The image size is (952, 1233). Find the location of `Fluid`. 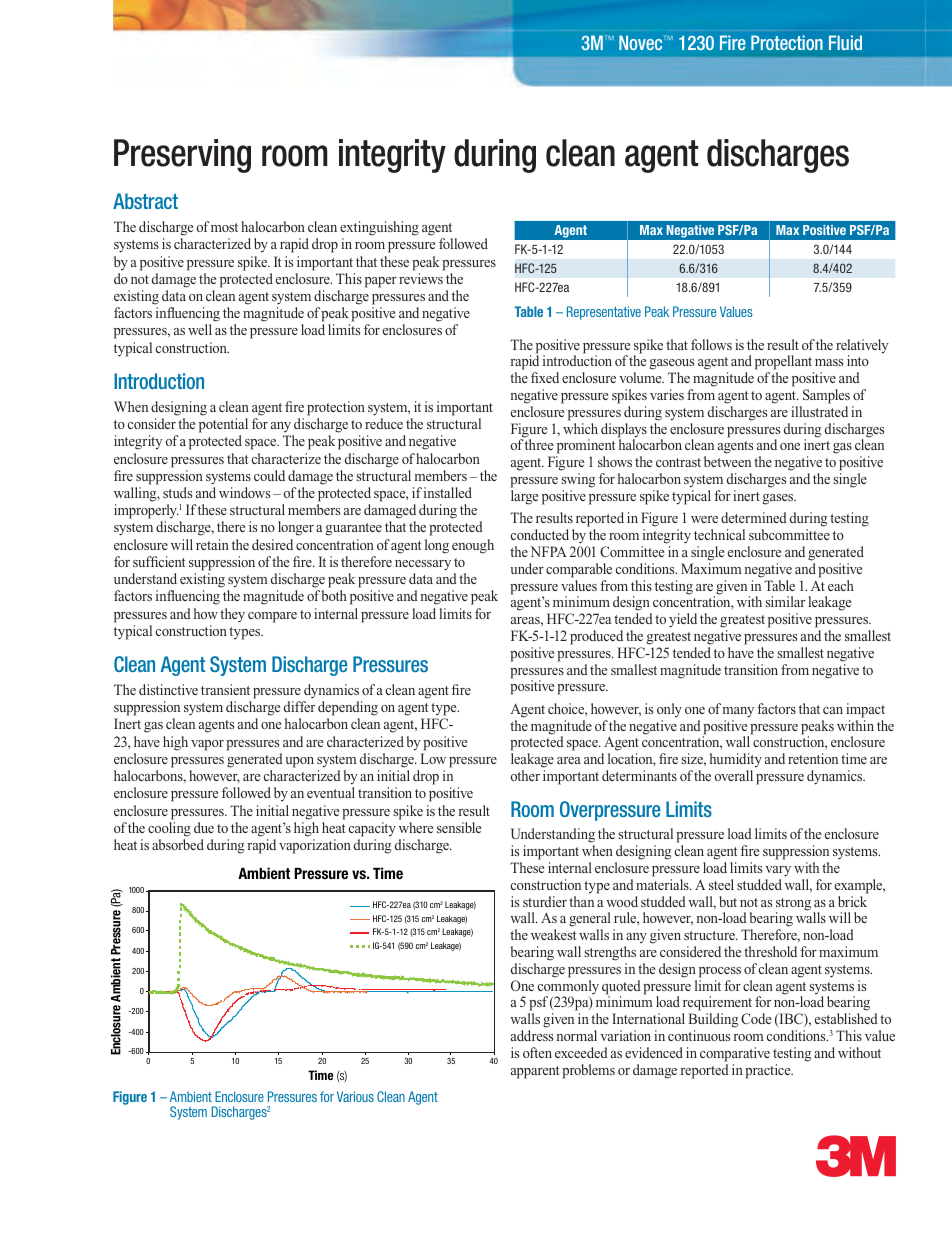

Fluid is located at coordinates (845, 42).
